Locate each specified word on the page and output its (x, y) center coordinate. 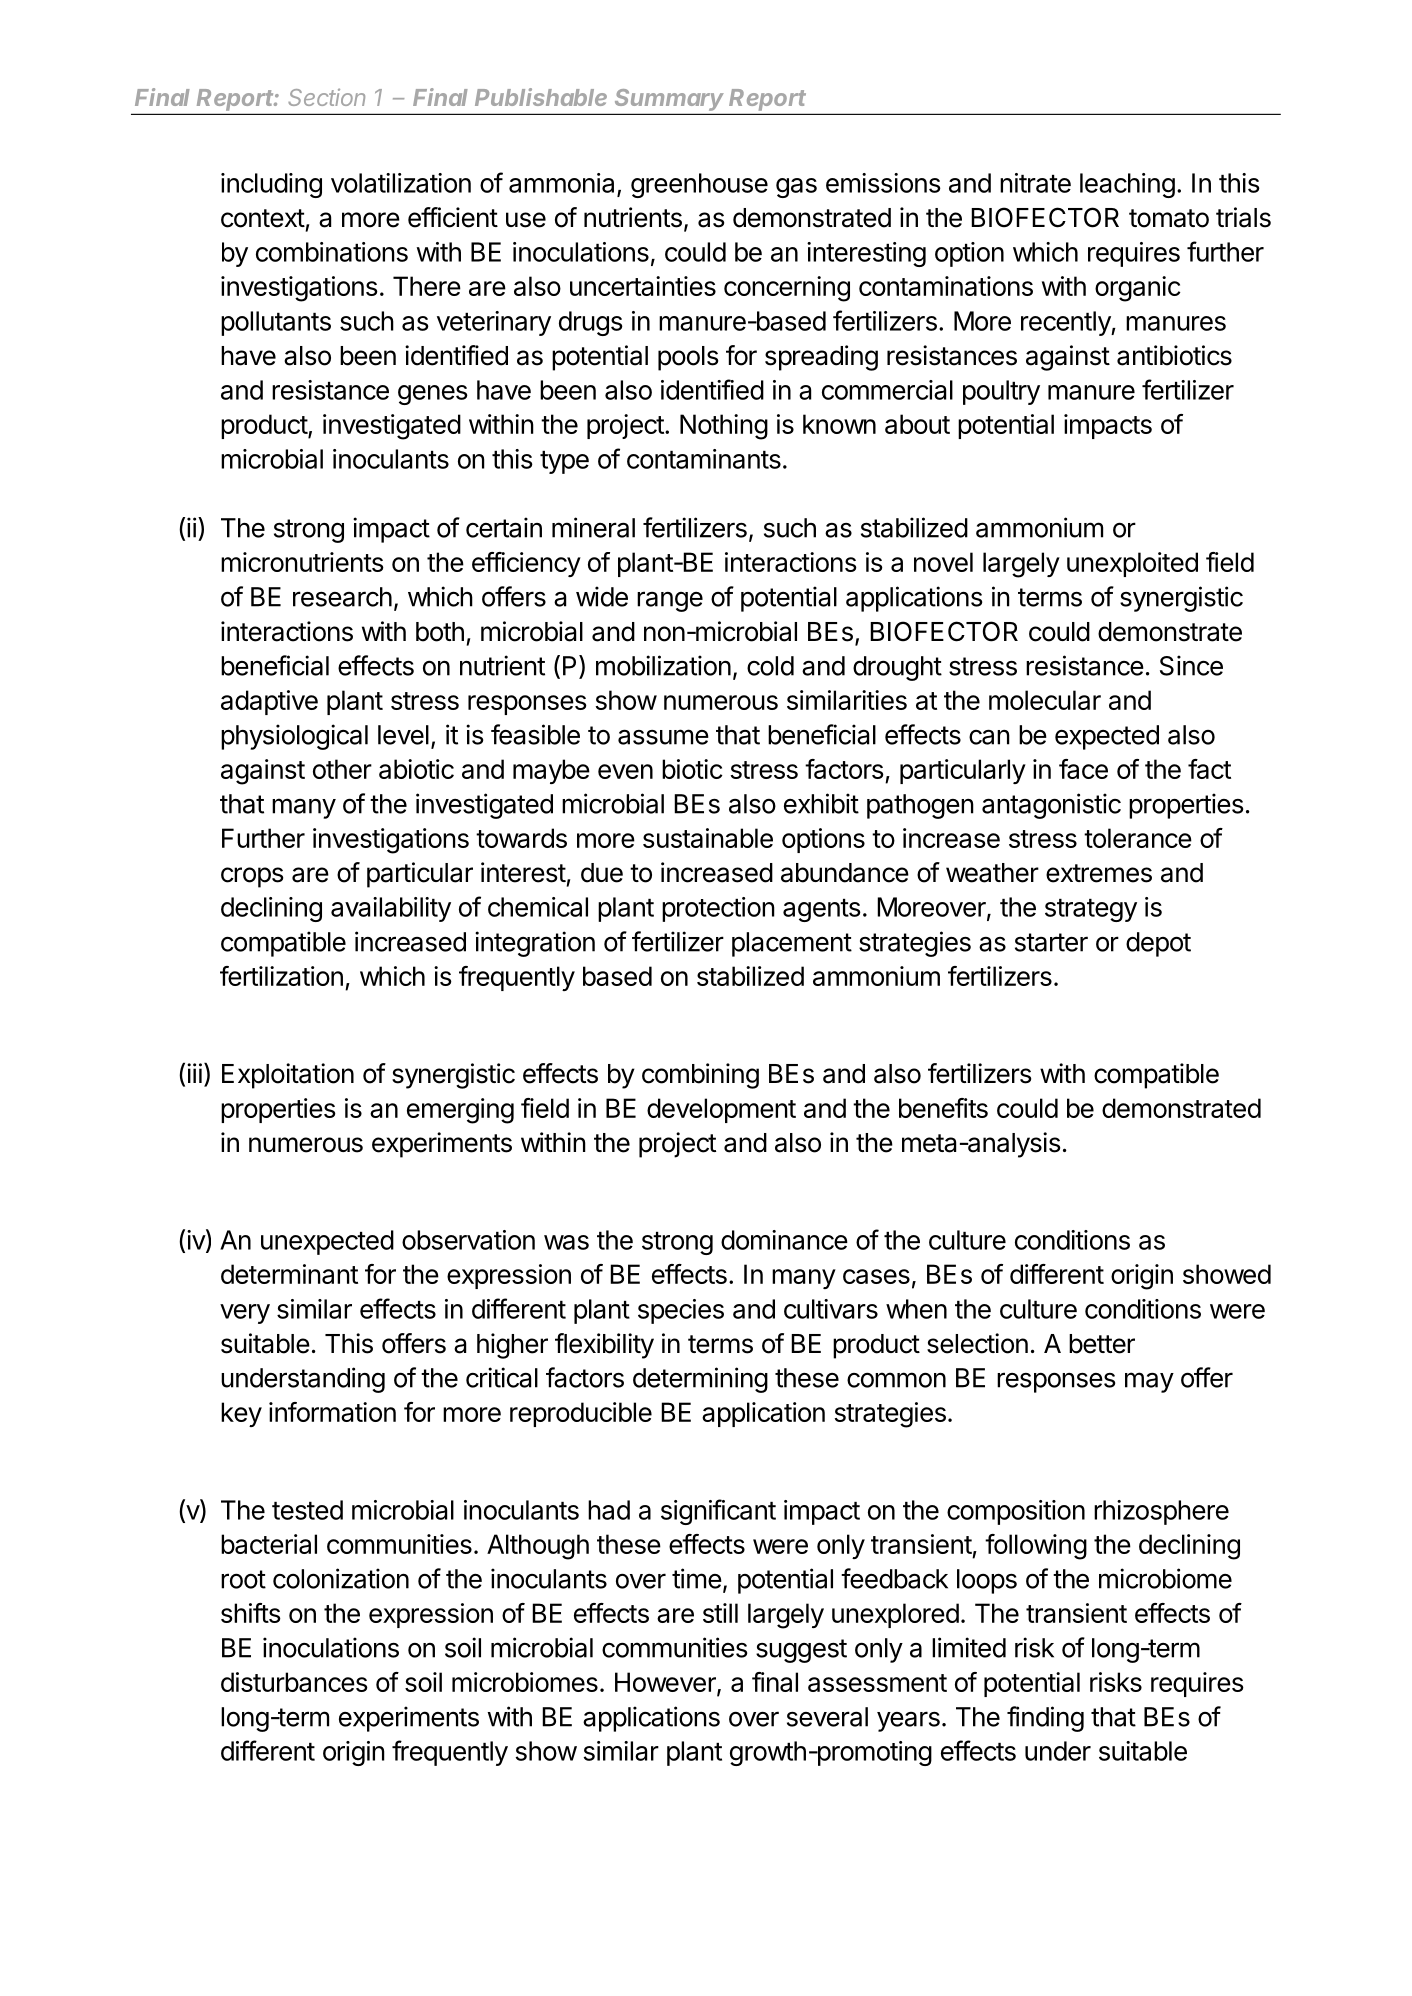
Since (1191, 665)
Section (326, 97)
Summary (670, 101)
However (666, 1683)
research (342, 597)
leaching (1127, 185)
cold (770, 666)
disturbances (294, 1682)
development (721, 1110)
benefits (943, 1108)
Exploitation (288, 1076)
